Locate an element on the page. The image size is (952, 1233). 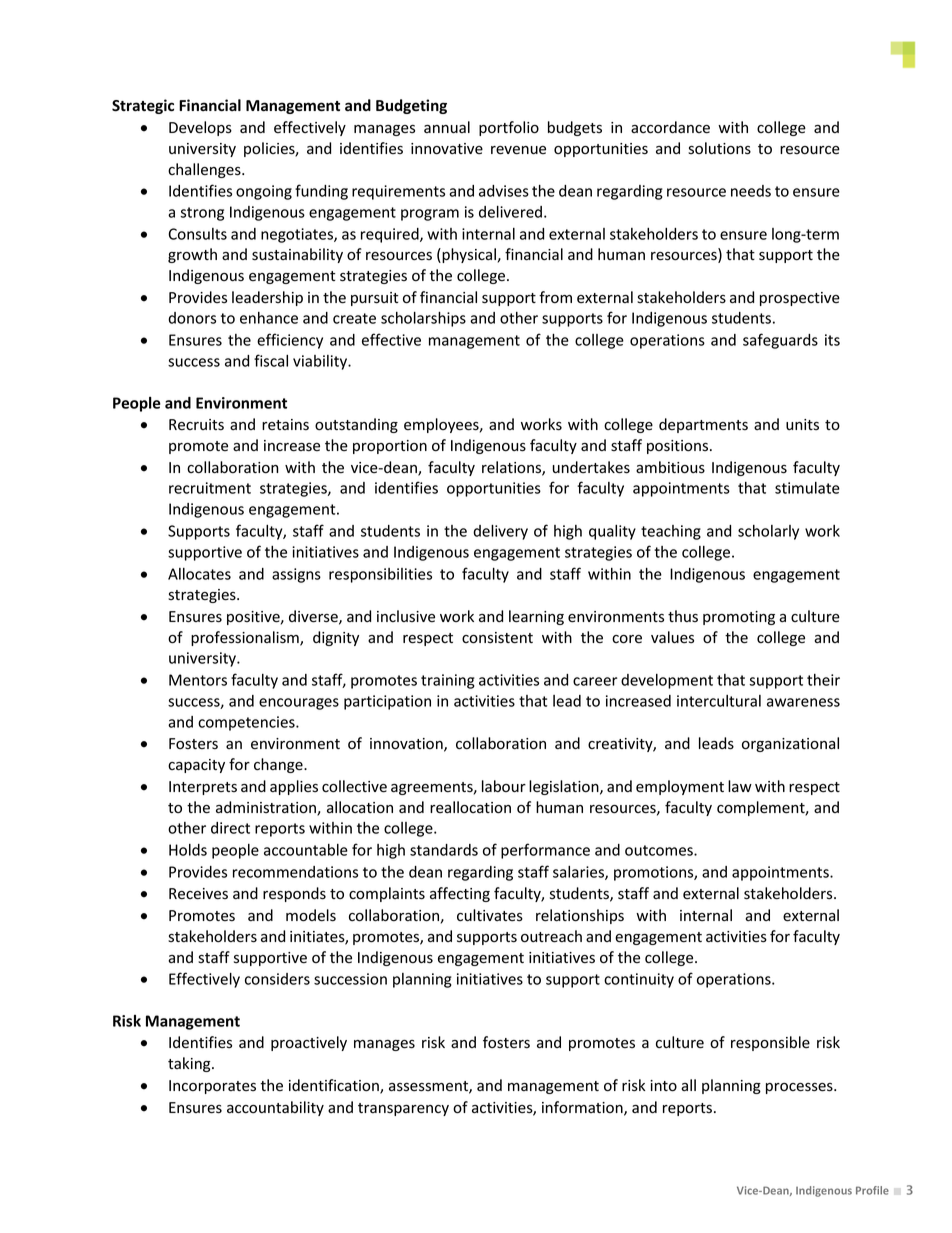
solutions is located at coordinates (719, 148).
